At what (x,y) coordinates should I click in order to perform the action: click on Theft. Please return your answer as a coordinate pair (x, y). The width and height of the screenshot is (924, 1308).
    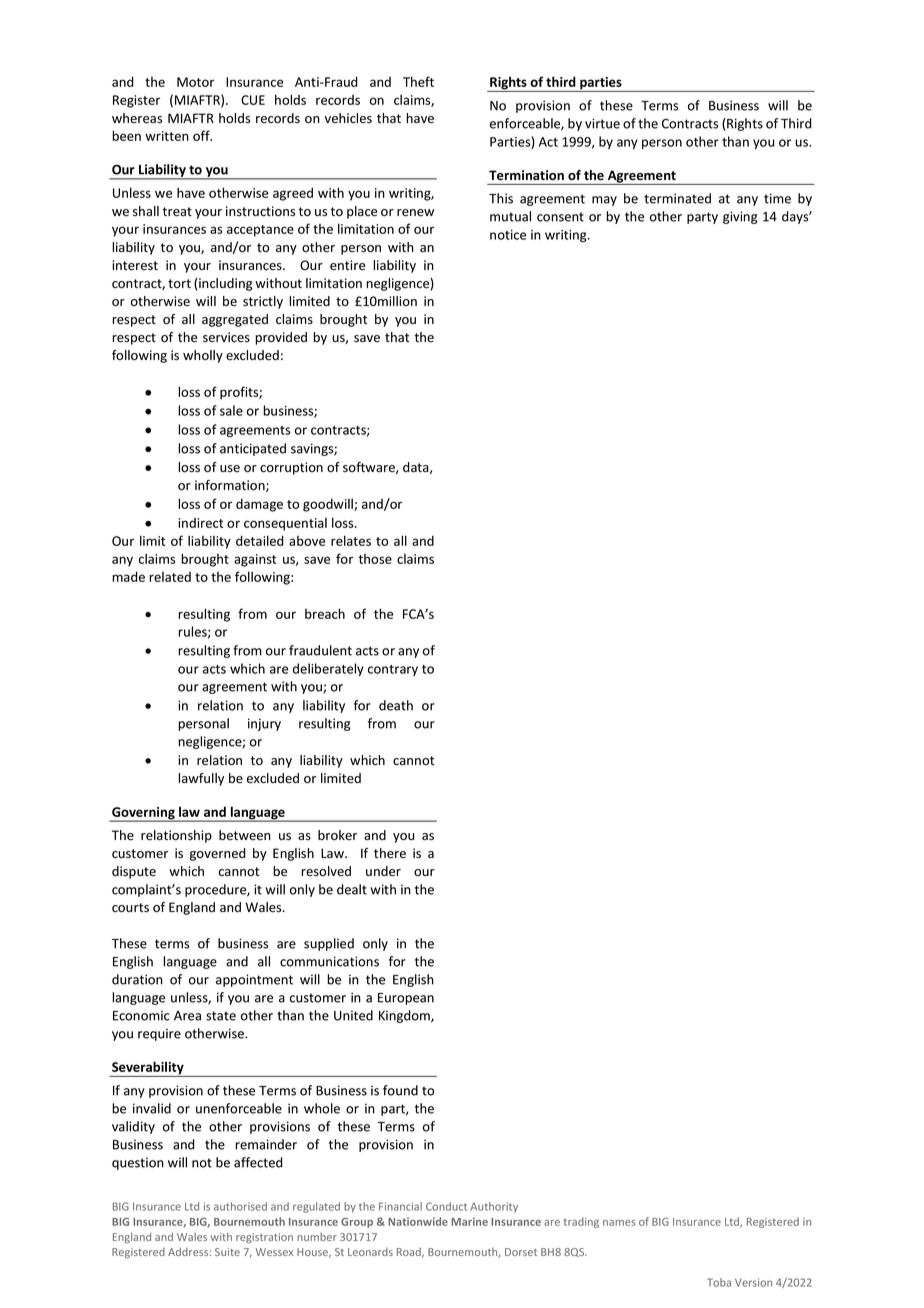
    Looking at the image, I should click on (418, 81).
